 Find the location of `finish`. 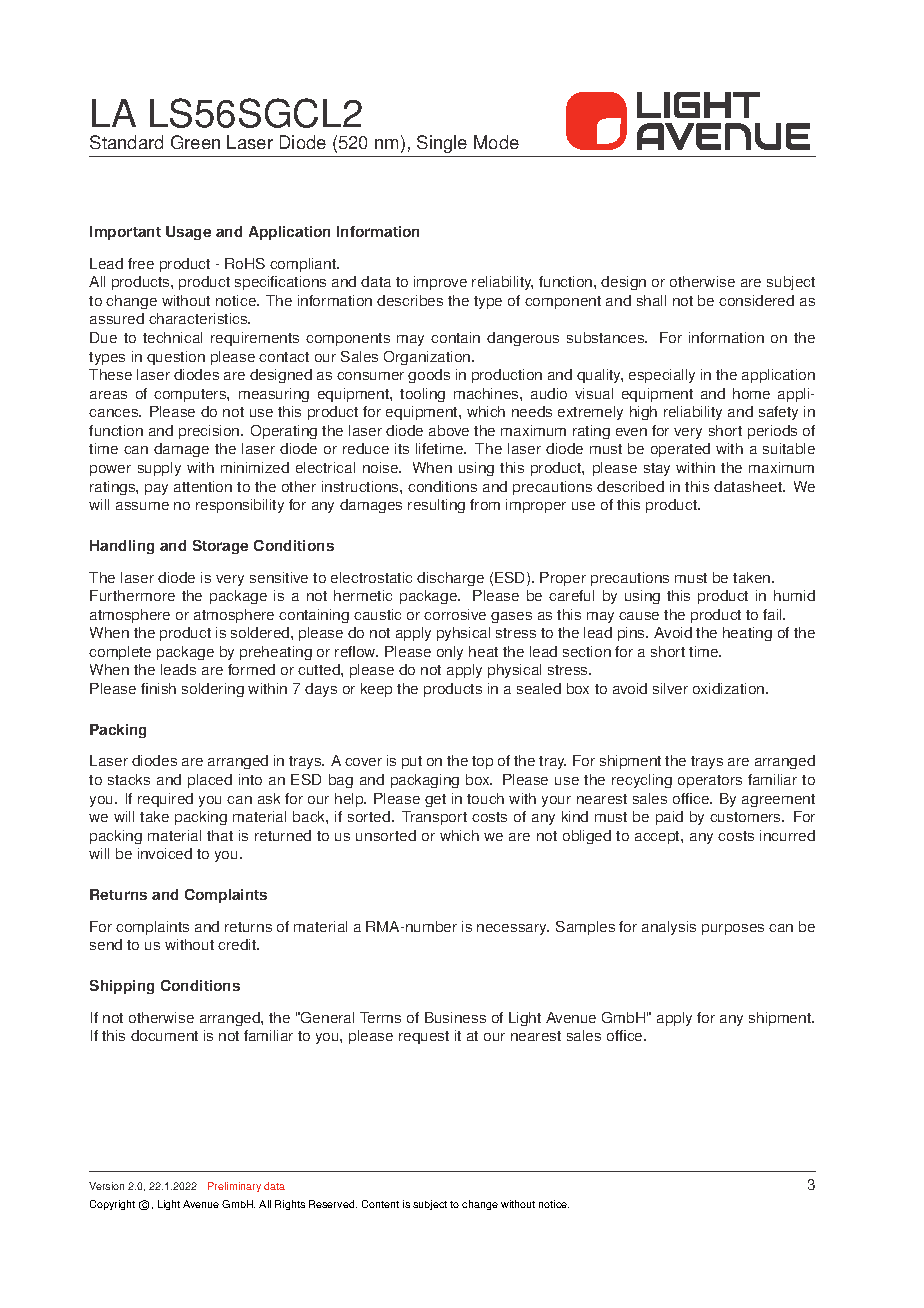

finish is located at coordinates (158, 688).
